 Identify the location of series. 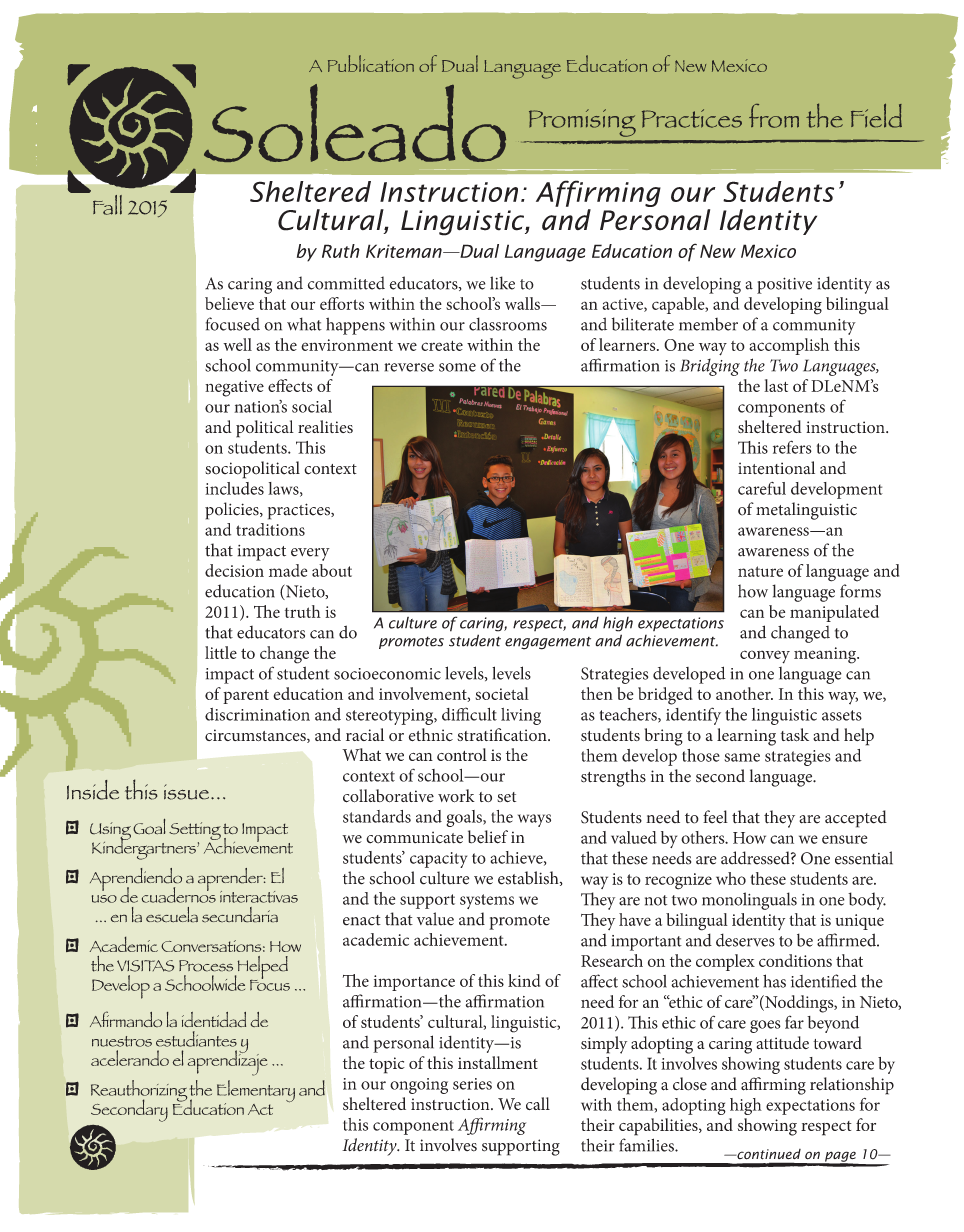
(472, 1084).
